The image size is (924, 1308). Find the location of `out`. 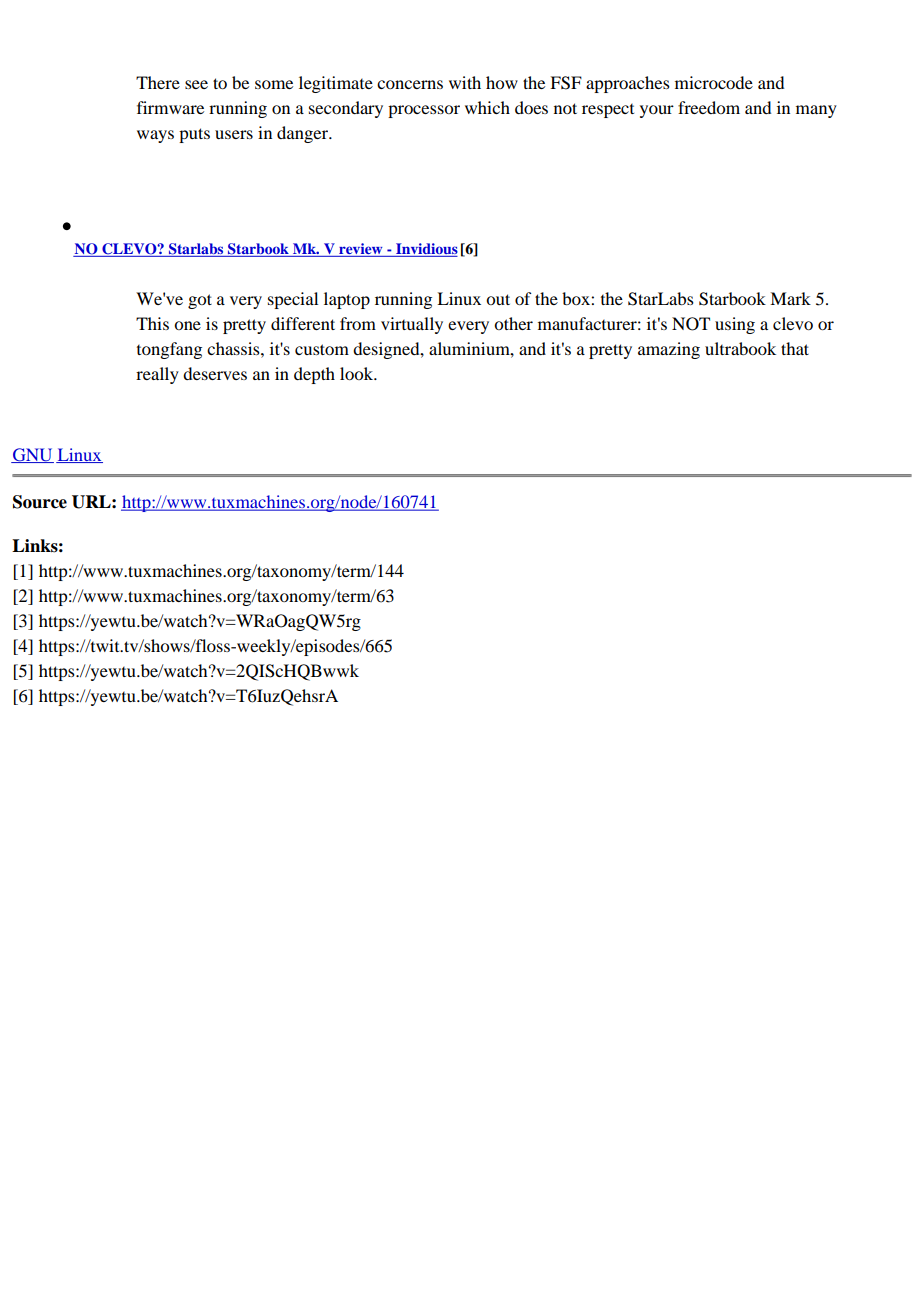

out is located at coordinates (498, 299).
